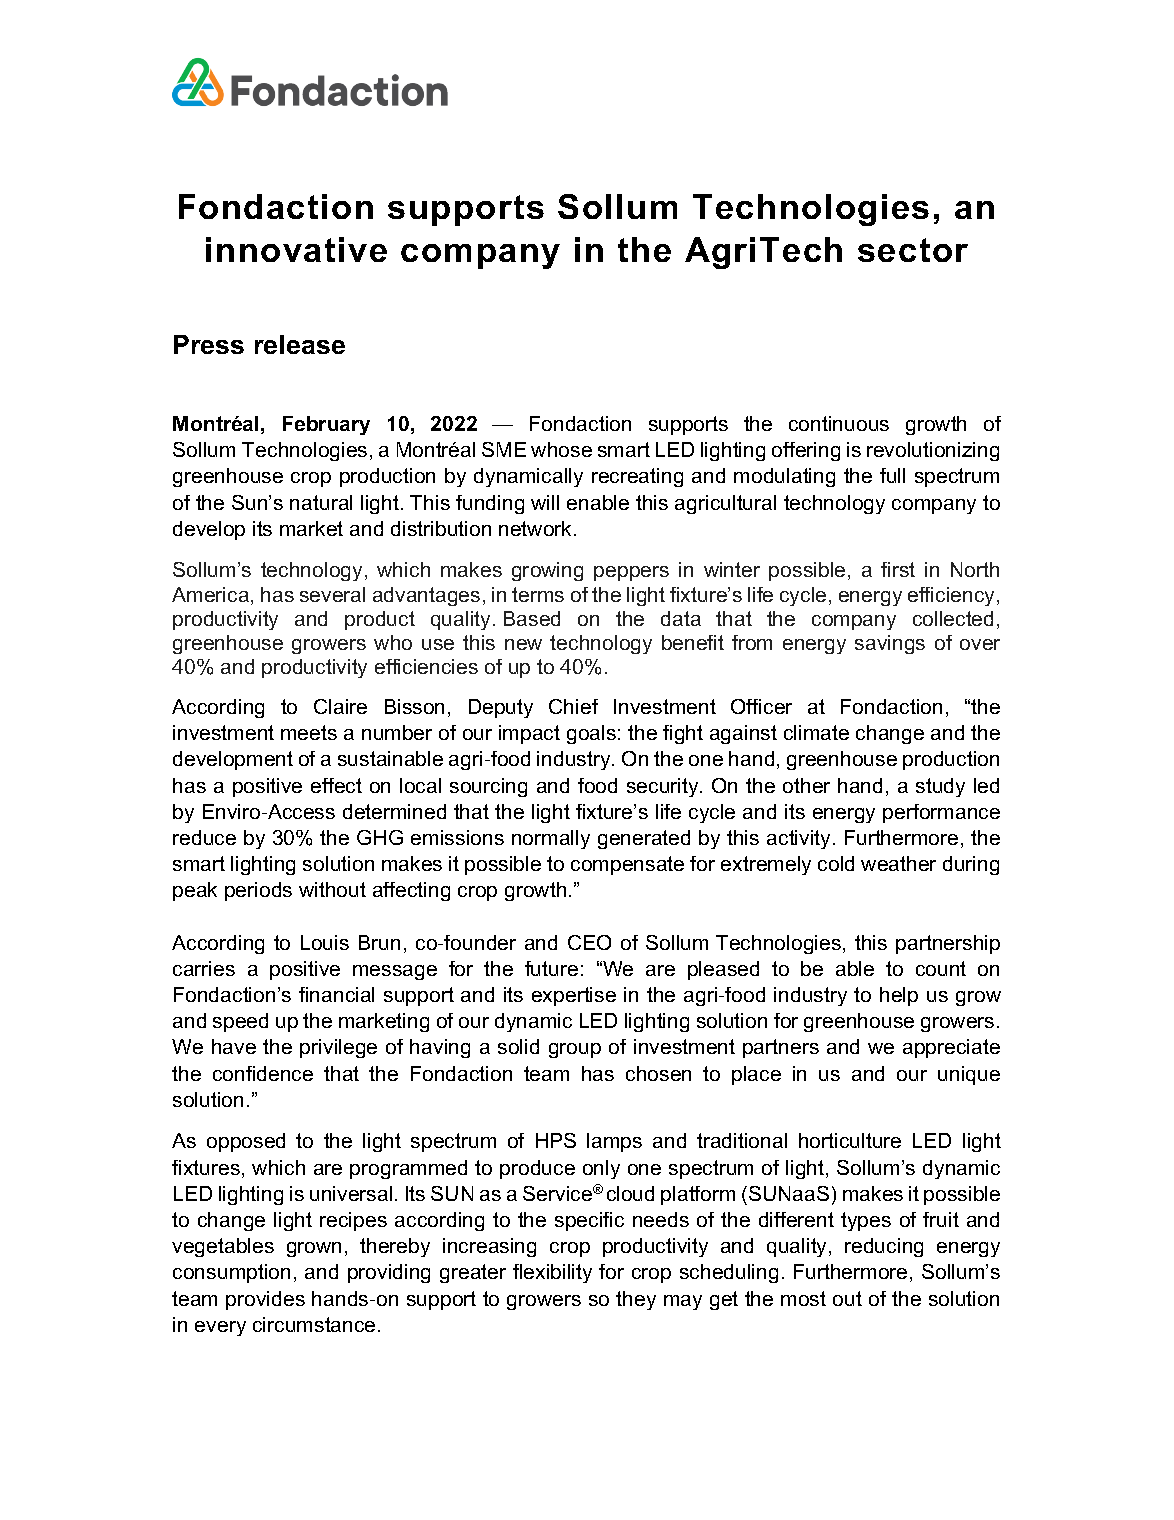 This screenshot has height=1520, width=1174. Describe the element at coordinates (336, 785) in the screenshot. I see `effect` at that location.
